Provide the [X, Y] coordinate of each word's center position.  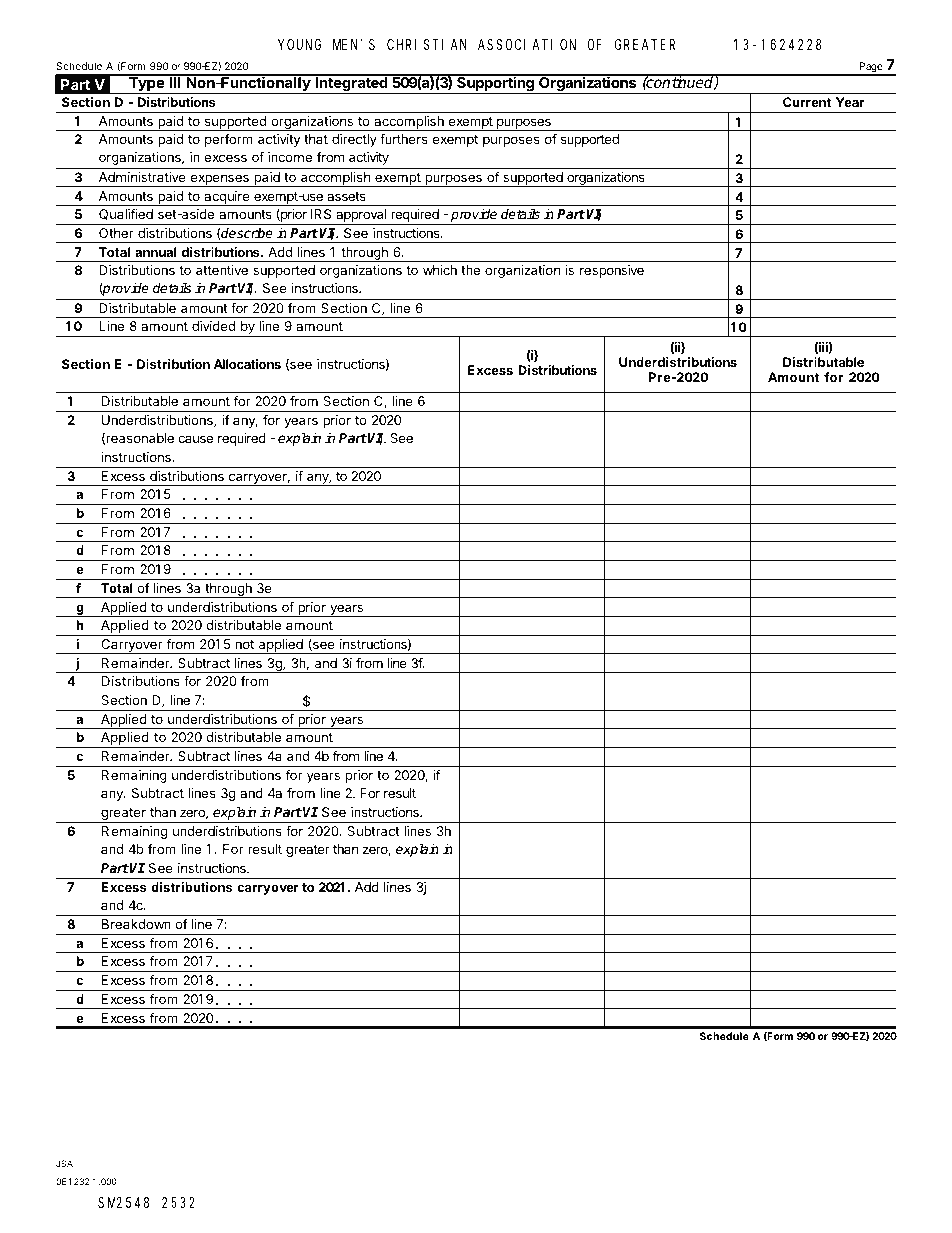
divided [213, 326]
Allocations [247, 364]
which [440, 270]
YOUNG [299, 44]
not [244, 644]
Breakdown [136, 924]
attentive [222, 270]
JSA [64, 1163]
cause [195, 439]
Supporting [495, 84]
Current [807, 102]
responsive [612, 271]
